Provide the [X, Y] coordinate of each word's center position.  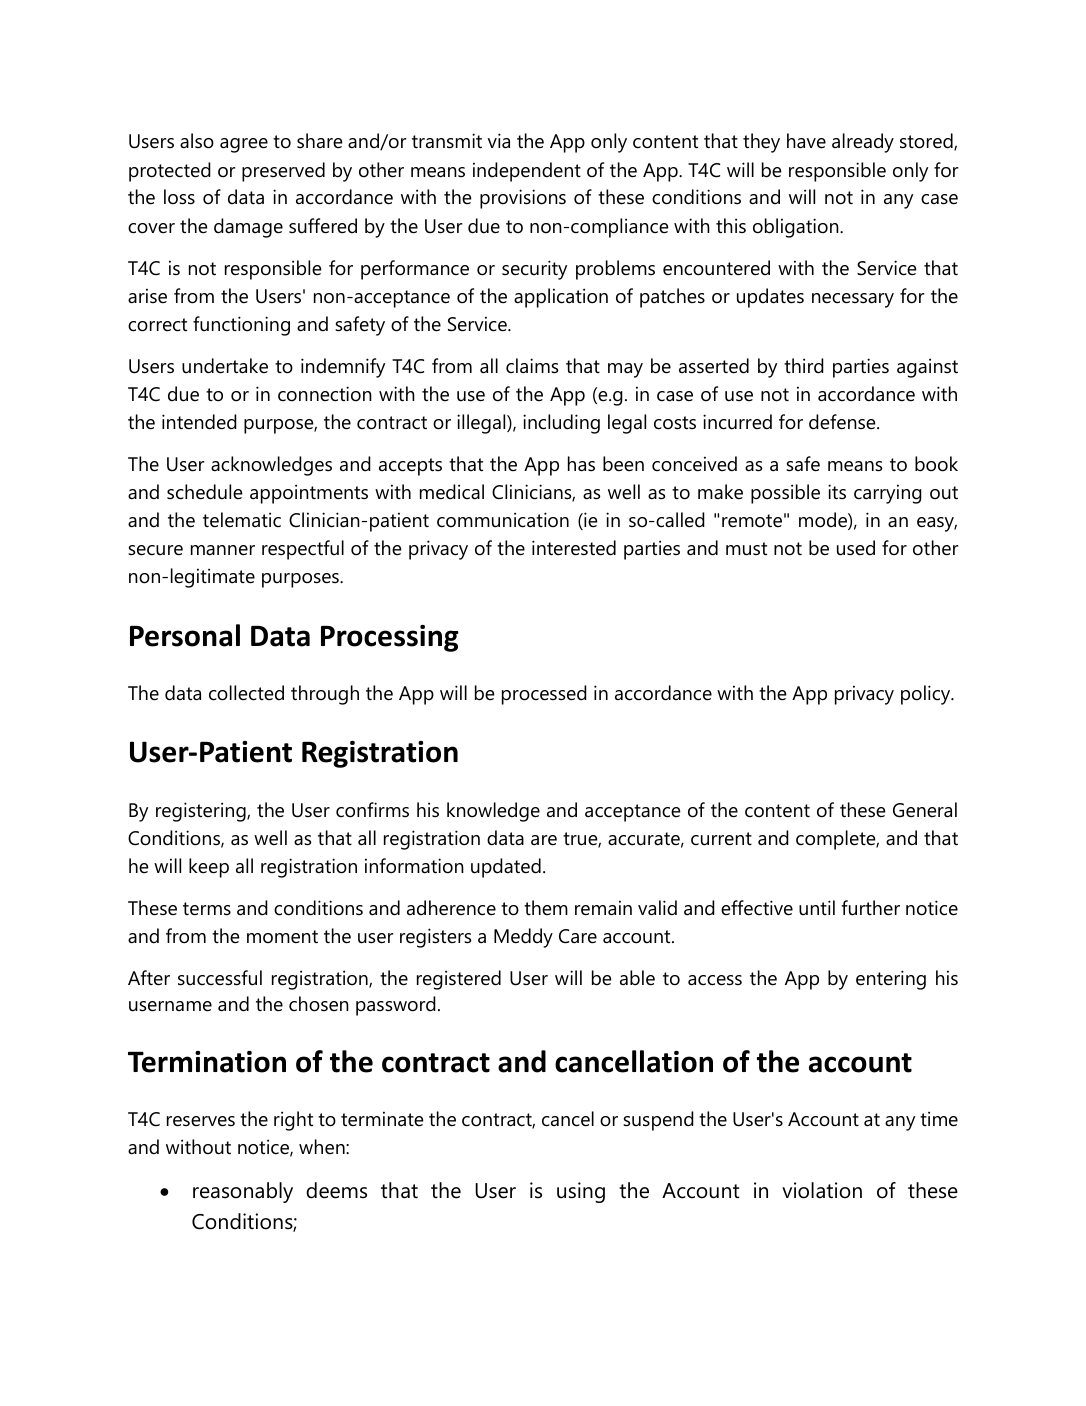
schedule [204, 492]
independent [527, 172]
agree [244, 145]
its [837, 491]
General [925, 810]
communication [503, 520]
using [581, 1192]
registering [202, 812]
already [863, 143]
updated [506, 868]
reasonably [243, 1192]
